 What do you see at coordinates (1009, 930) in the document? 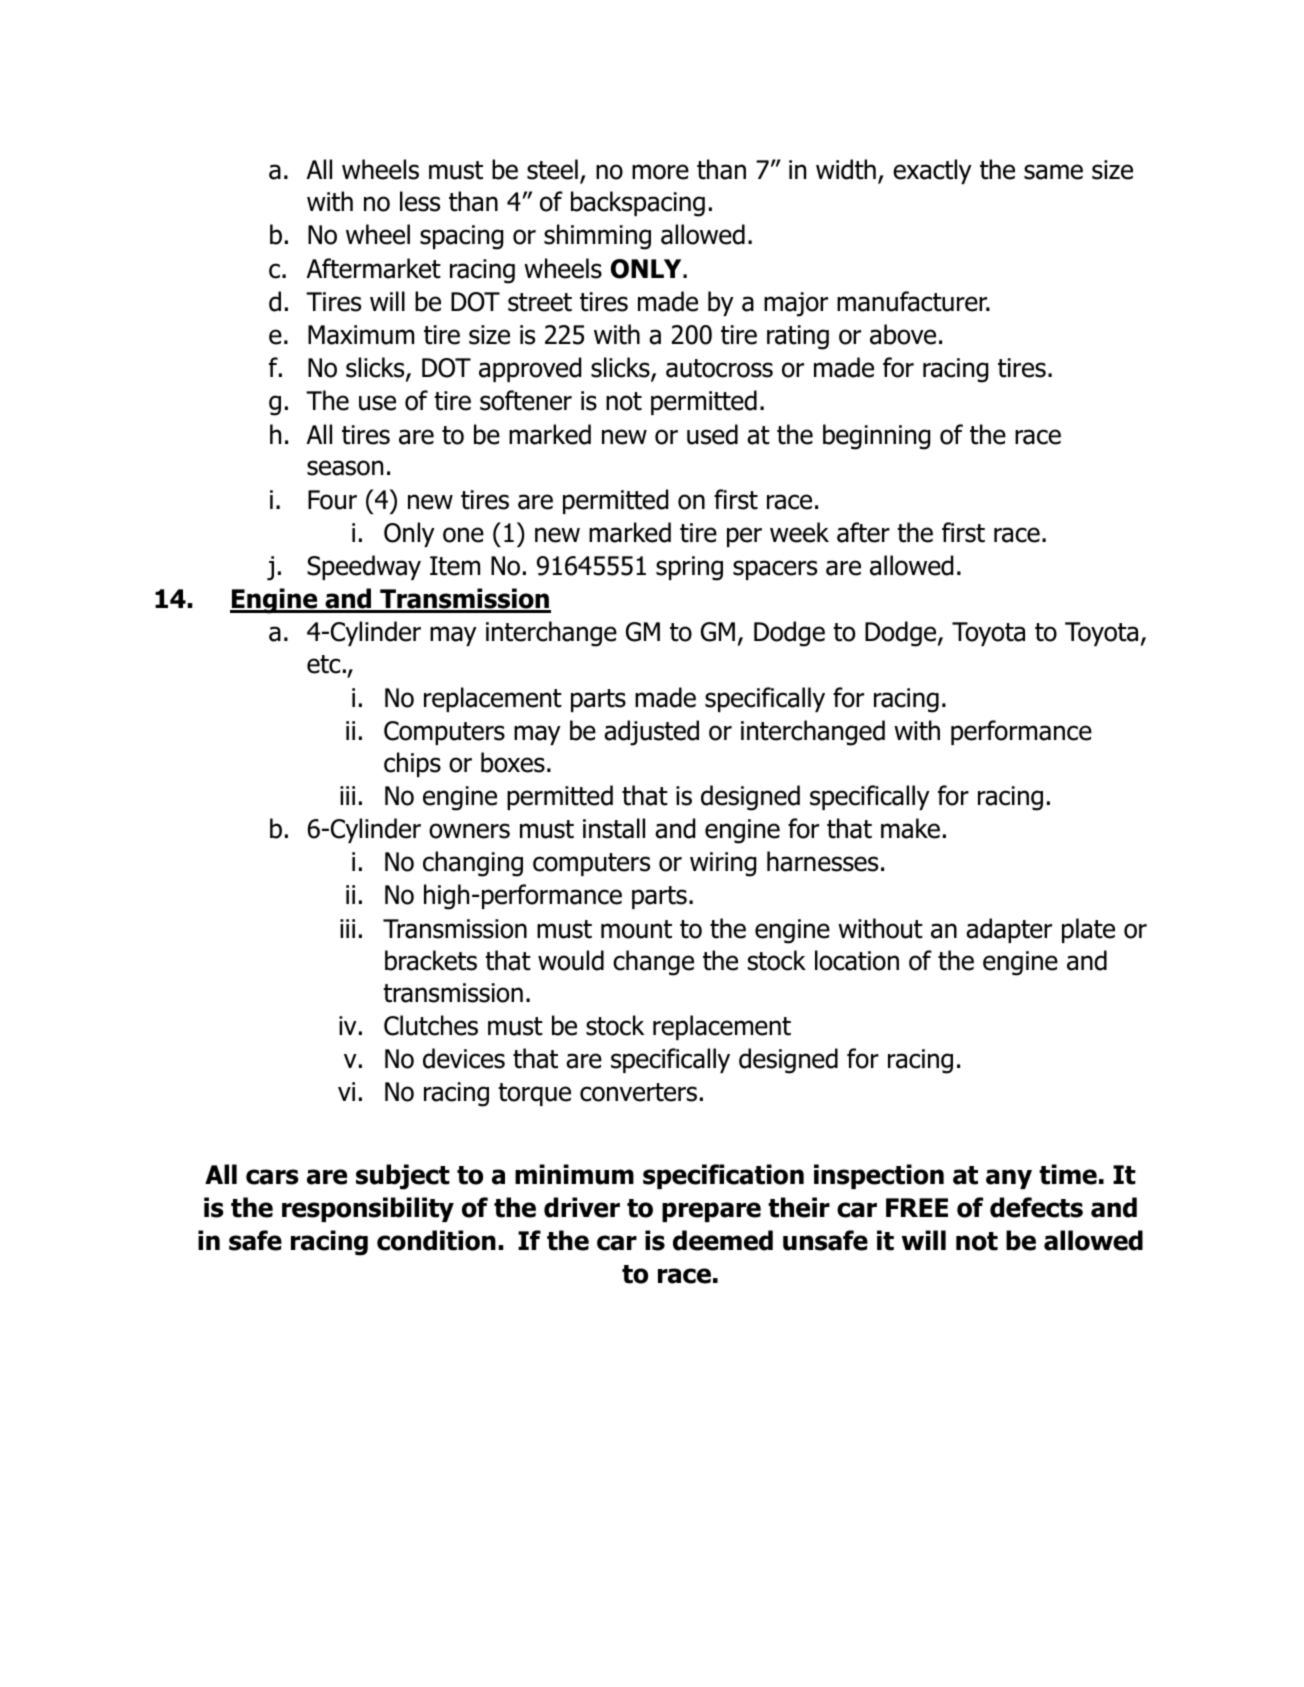
I see `adapter` at bounding box center [1009, 930].
